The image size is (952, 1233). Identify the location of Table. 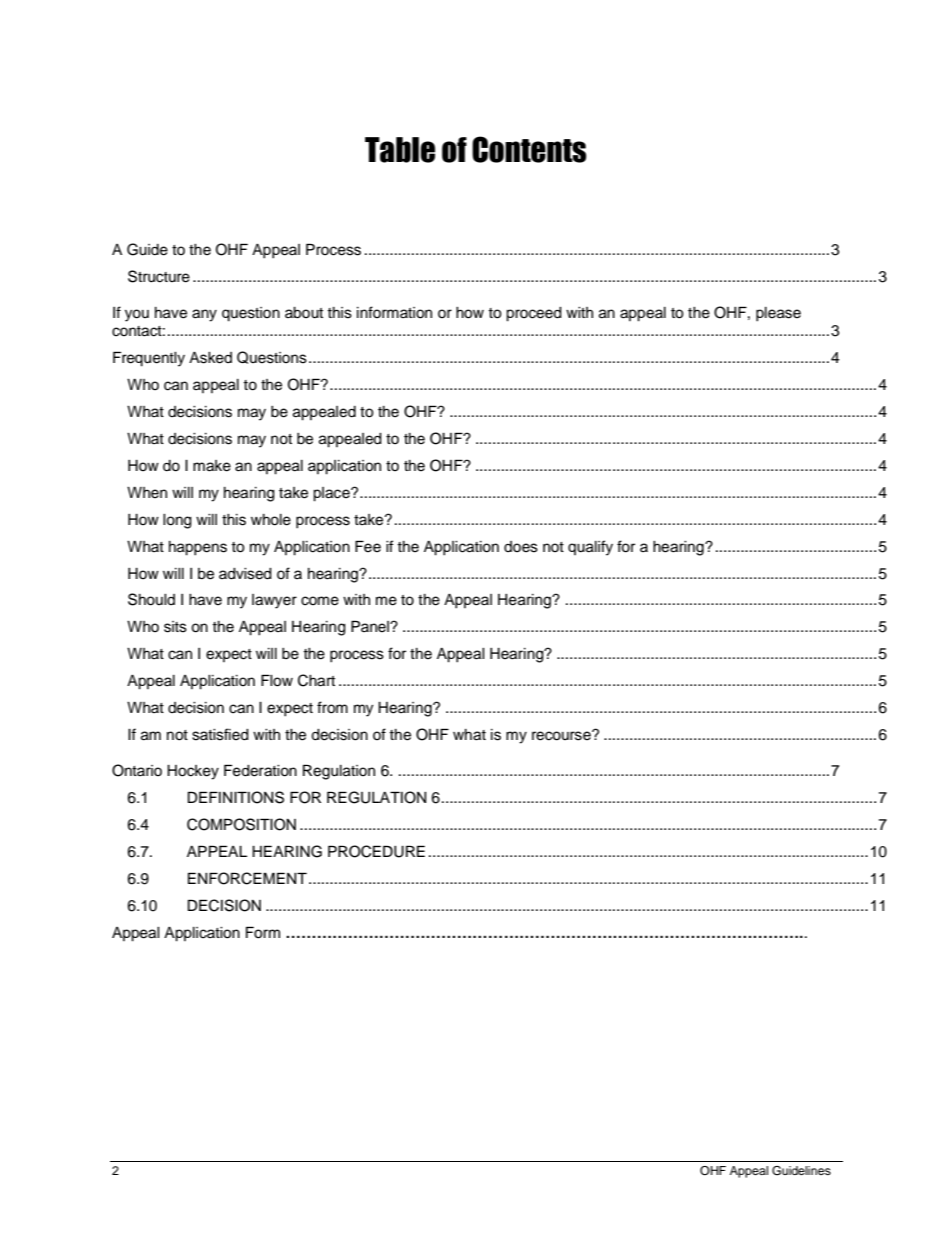
(400, 150).
